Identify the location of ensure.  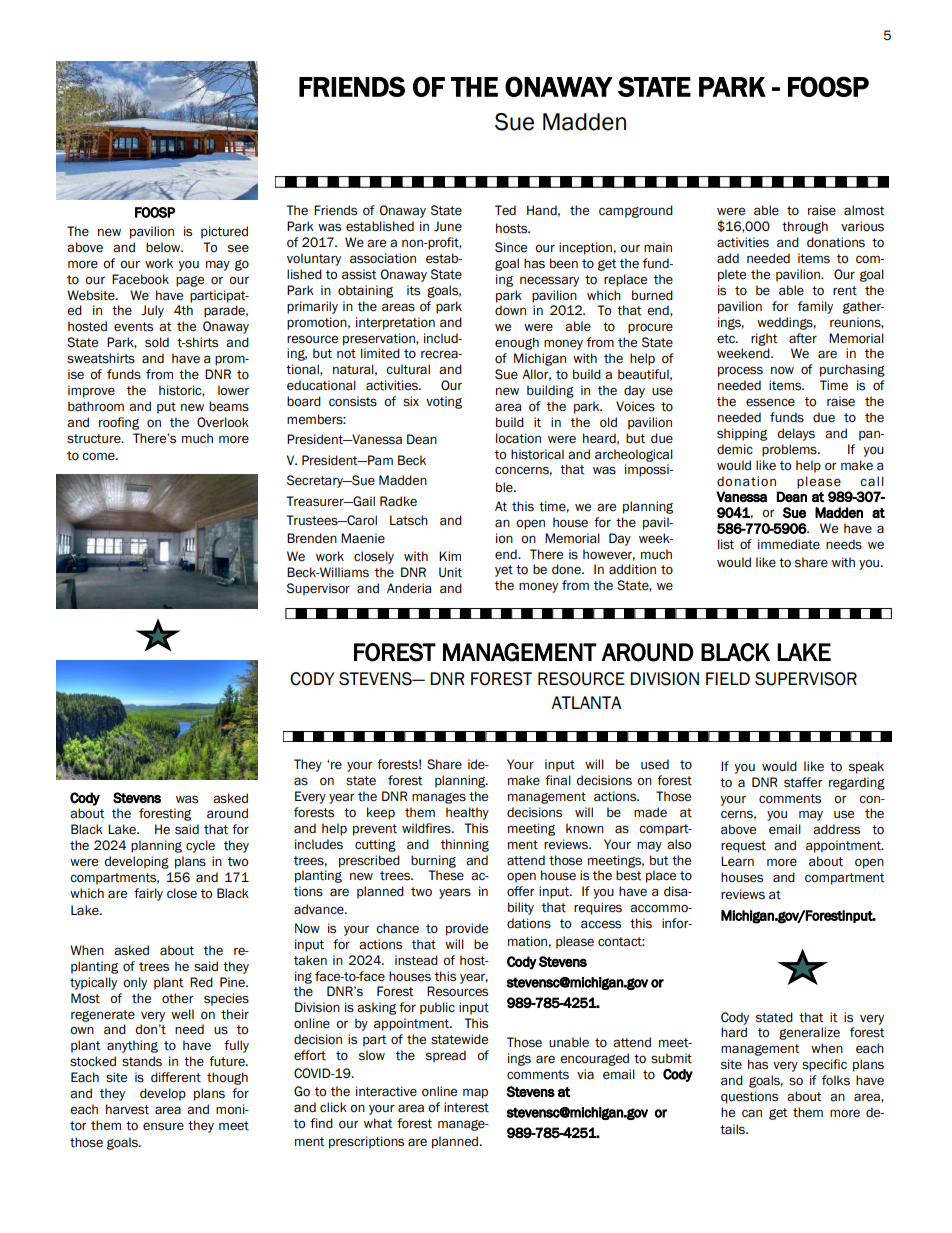
(163, 1126).
